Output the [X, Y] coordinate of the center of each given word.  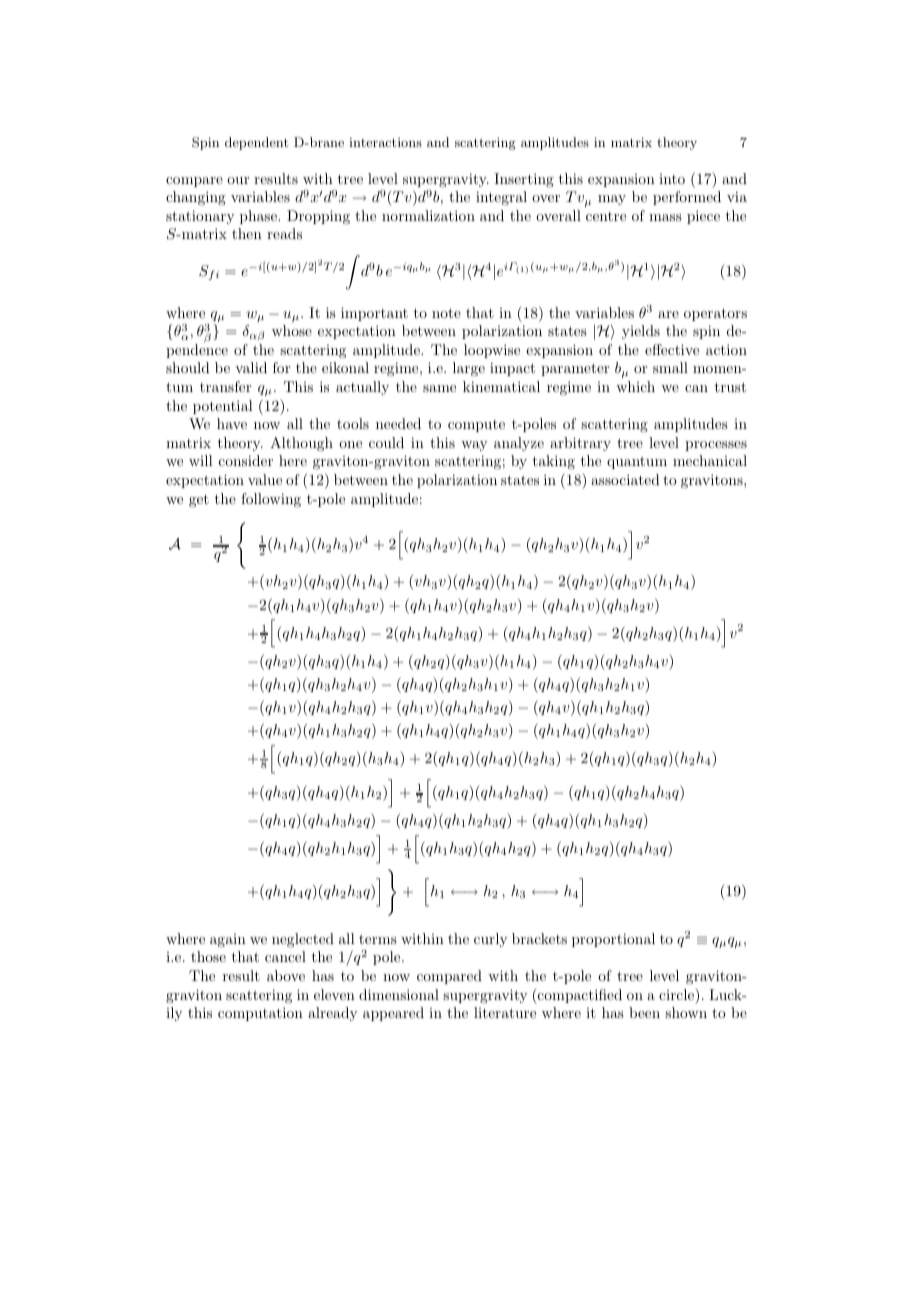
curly [490, 940]
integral [501, 198]
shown [686, 1012]
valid [251, 367]
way [474, 446]
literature [505, 1012]
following [271, 500]
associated [625, 479]
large [469, 369]
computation [260, 1014]
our [238, 180]
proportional [613, 940]
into [672, 179]
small [670, 367]
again [228, 940]
